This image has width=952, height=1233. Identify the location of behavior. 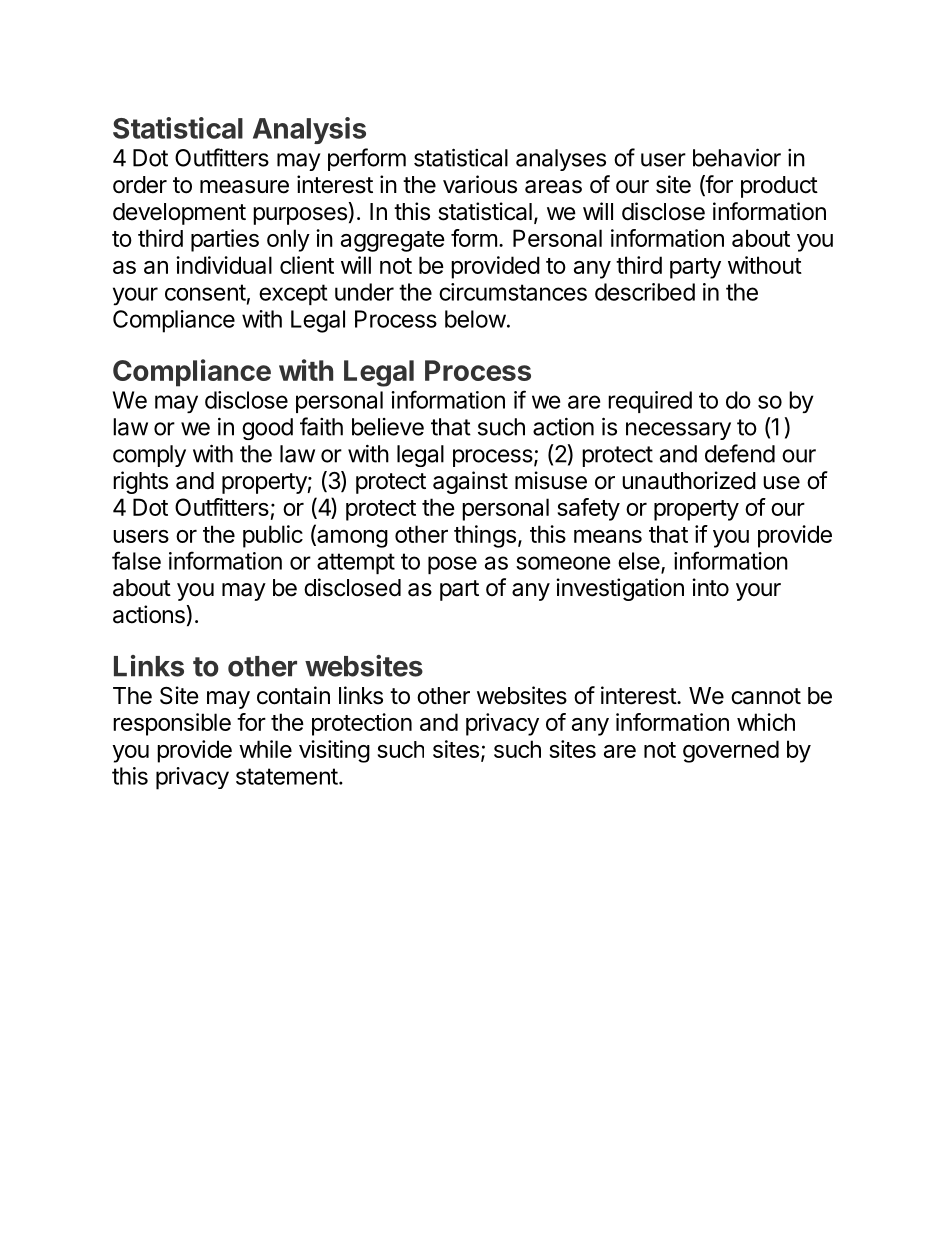
(737, 157).
